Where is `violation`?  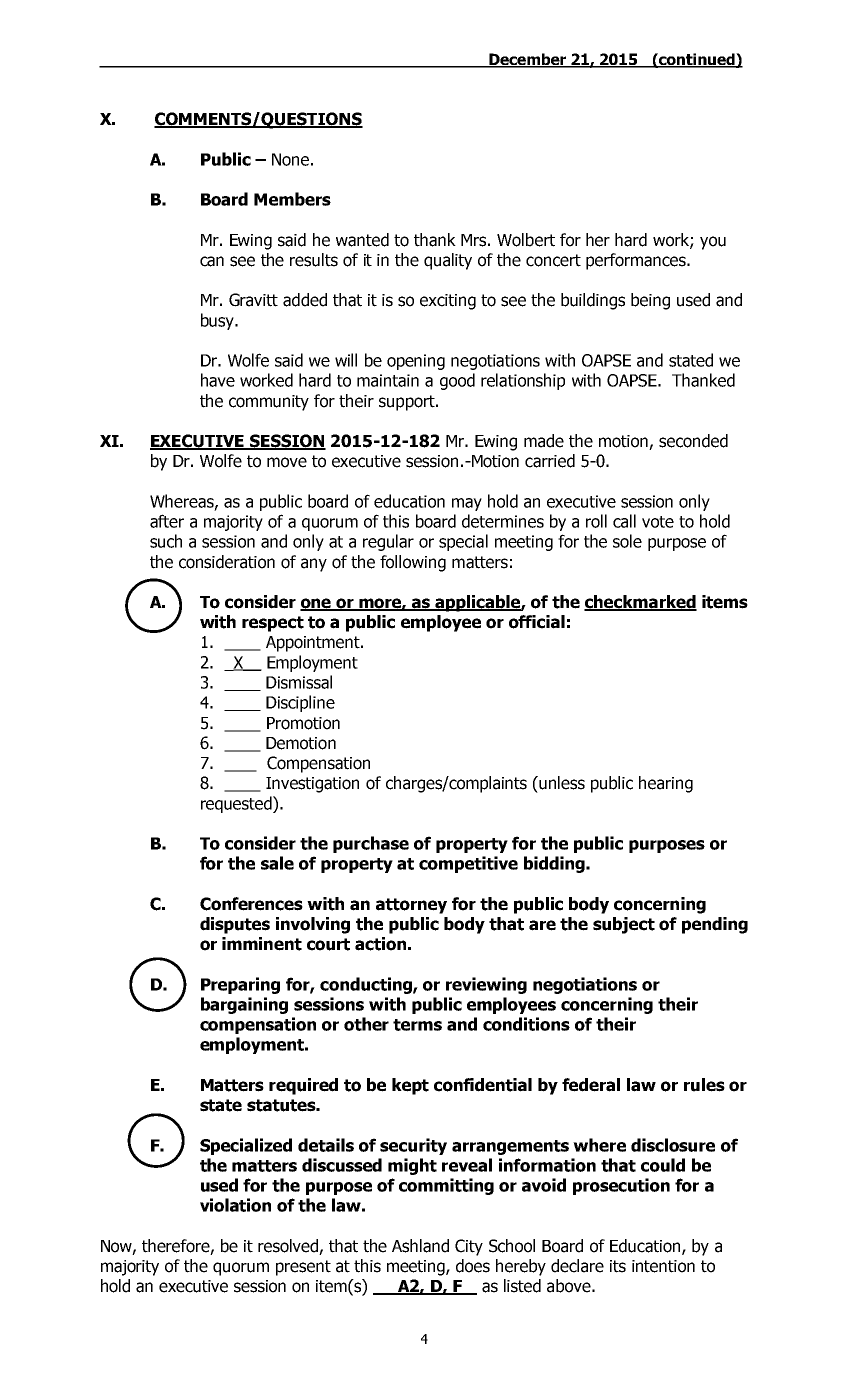
violation is located at coordinates (235, 1205).
